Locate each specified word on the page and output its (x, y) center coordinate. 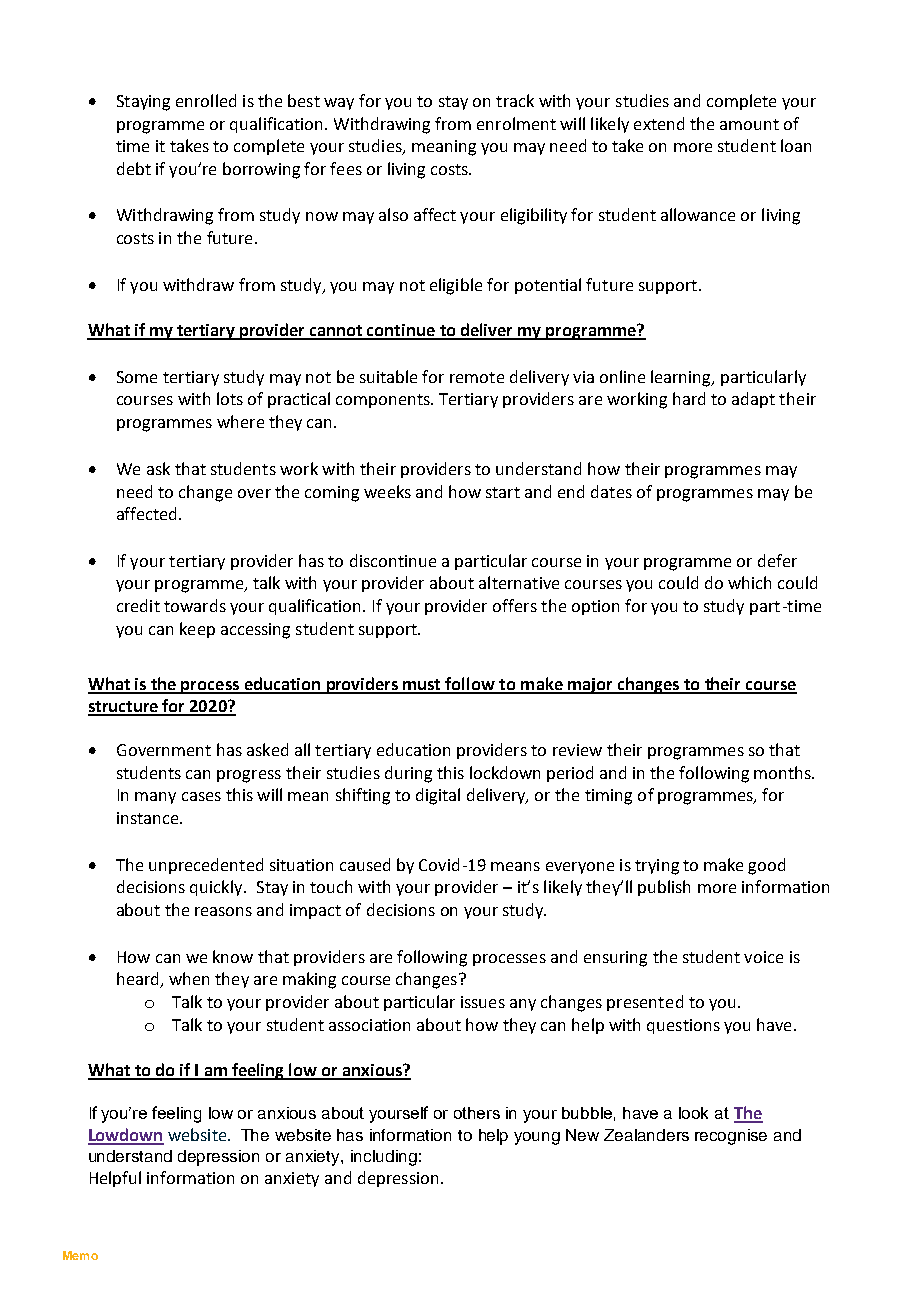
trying (657, 867)
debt (134, 168)
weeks (387, 491)
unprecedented (206, 866)
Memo (80, 1255)
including (384, 1158)
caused (365, 864)
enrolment (516, 123)
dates (611, 491)
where (240, 421)
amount (749, 124)
